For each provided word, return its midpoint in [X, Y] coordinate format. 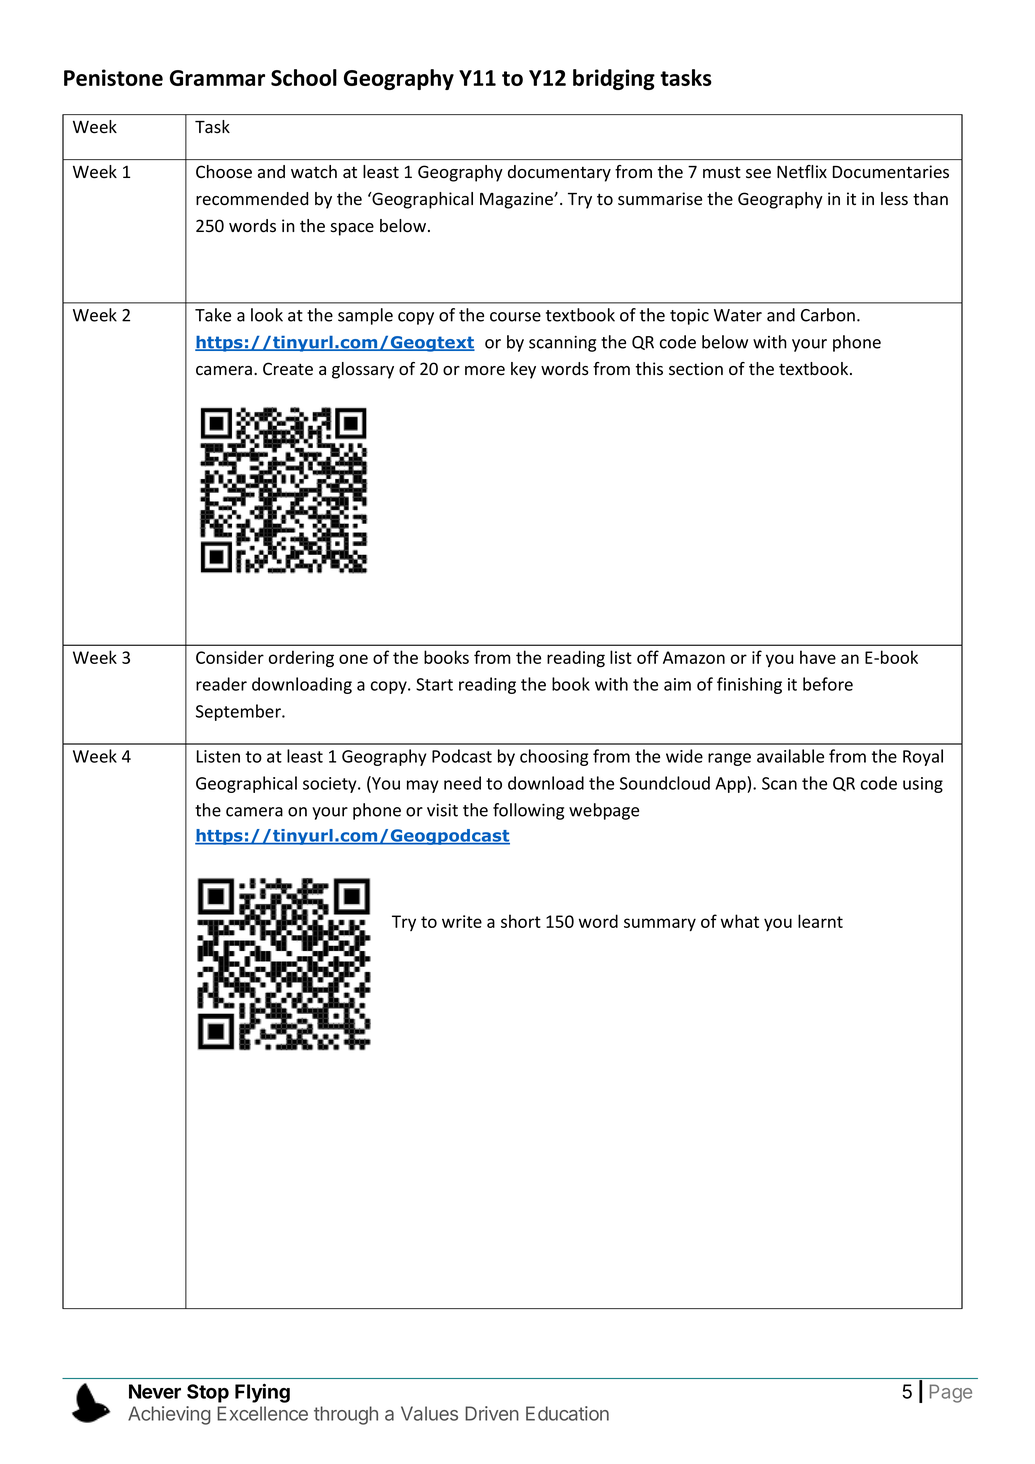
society [331, 785]
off [648, 657]
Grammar [217, 78]
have [818, 657]
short [521, 921]
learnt [820, 921]
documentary [559, 173]
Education [567, 1413]
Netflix [802, 172]
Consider [230, 657]
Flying [262, 1393]
